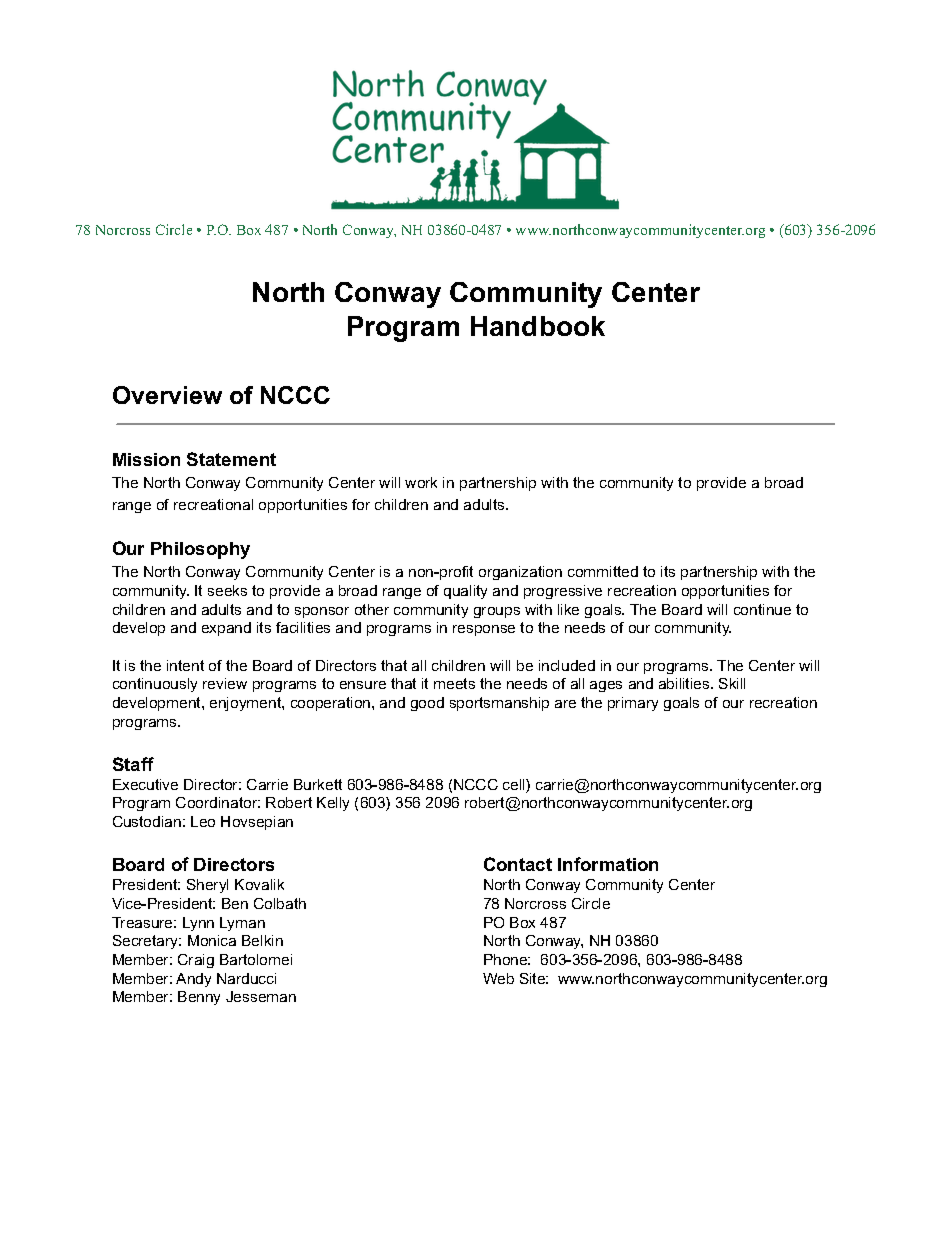 The image size is (952, 1233). What do you see at coordinates (167, 395) in the image?
I see `Overview` at bounding box center [167, 395].
